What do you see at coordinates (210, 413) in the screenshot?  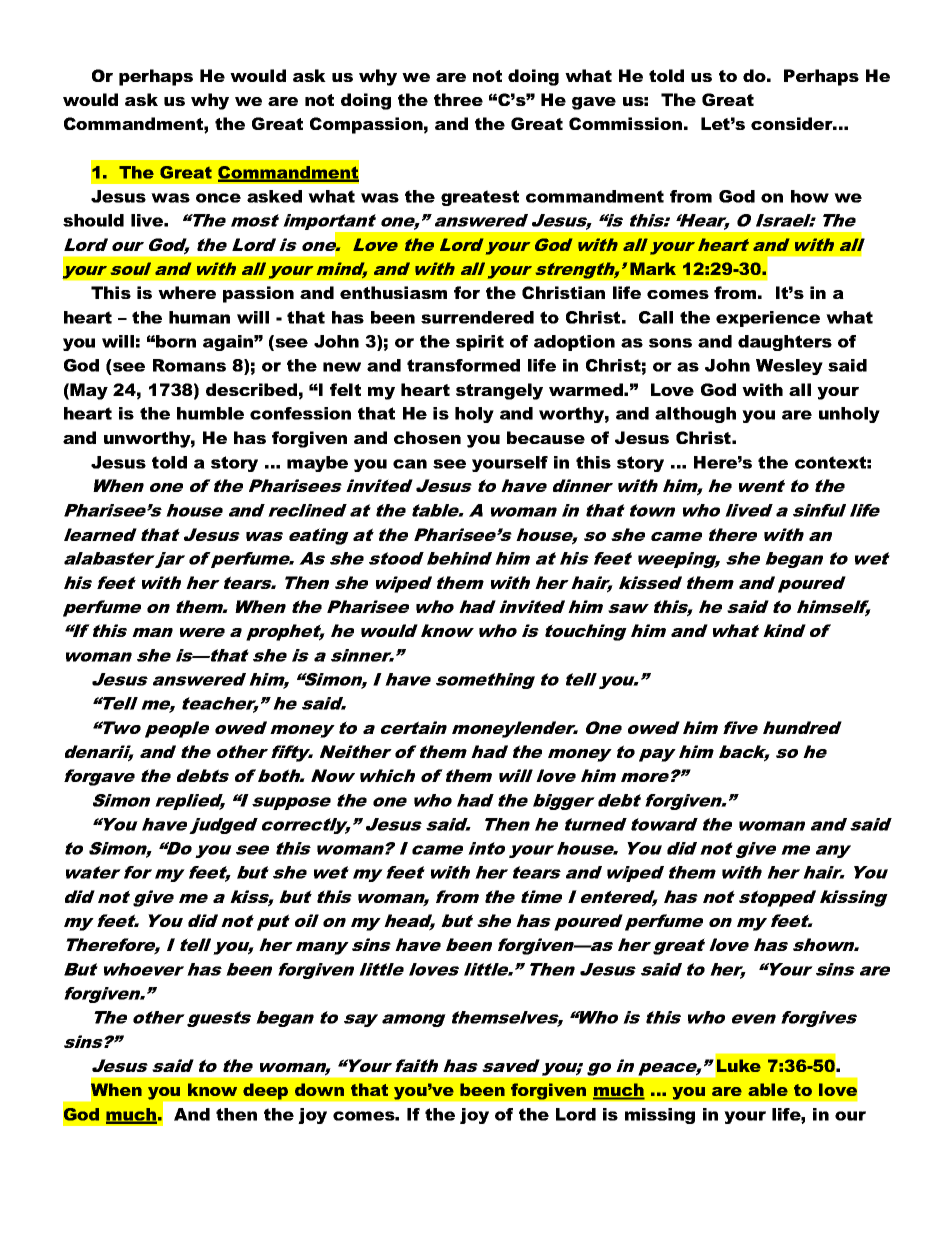 I see `humble` at bounding box center [210, 413].
